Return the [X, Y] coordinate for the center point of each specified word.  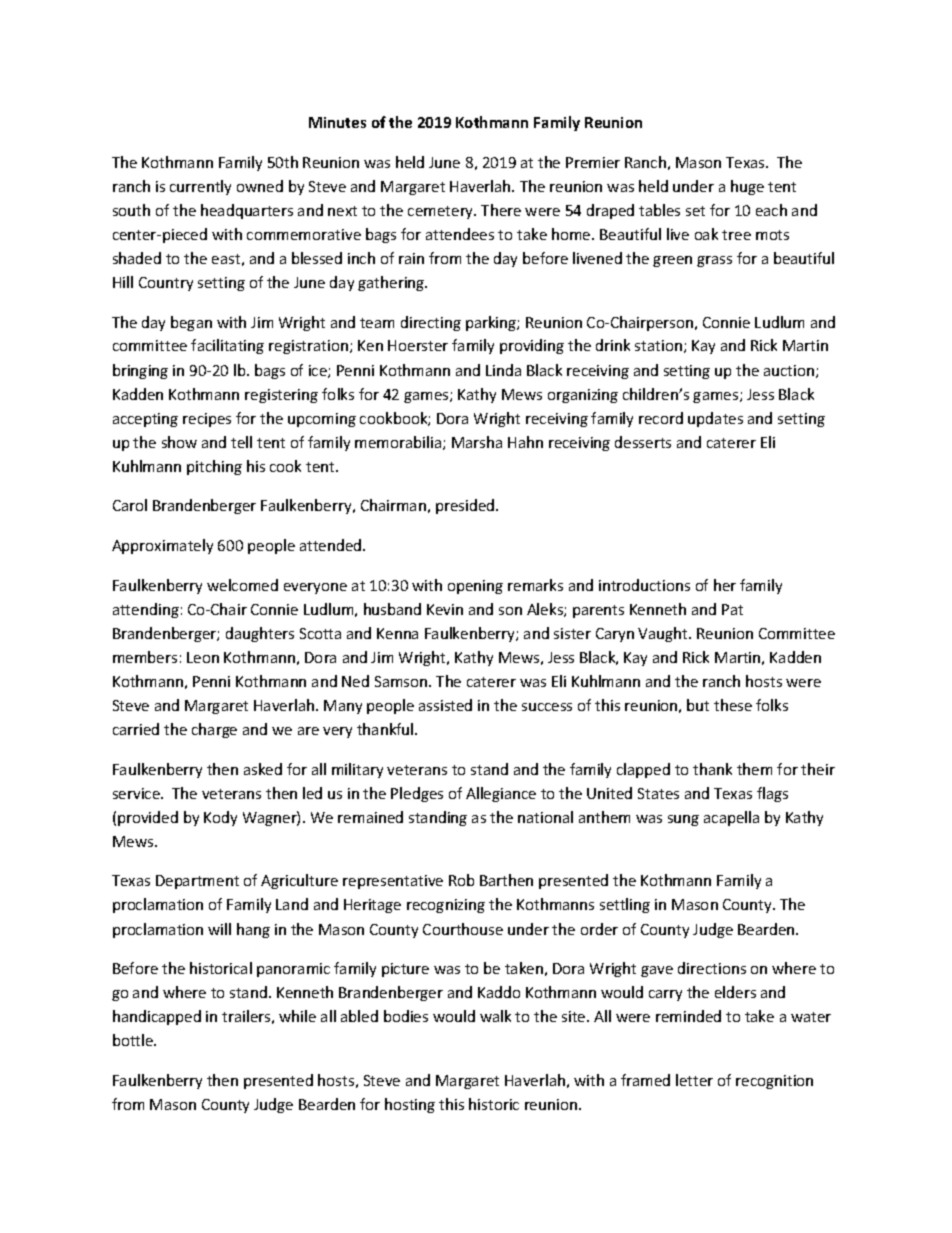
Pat [732, 609]
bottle [134, 1040]
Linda [503, 370]
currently [200, 187]
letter [694, 1080]
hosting [410, 1105]
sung [683, 820]
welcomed [242, 585]
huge [747, 187]
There [501, 210]
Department [197, 882]
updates [715, 419]
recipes [207, 420]
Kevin [445, 609]
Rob [461, 880]
